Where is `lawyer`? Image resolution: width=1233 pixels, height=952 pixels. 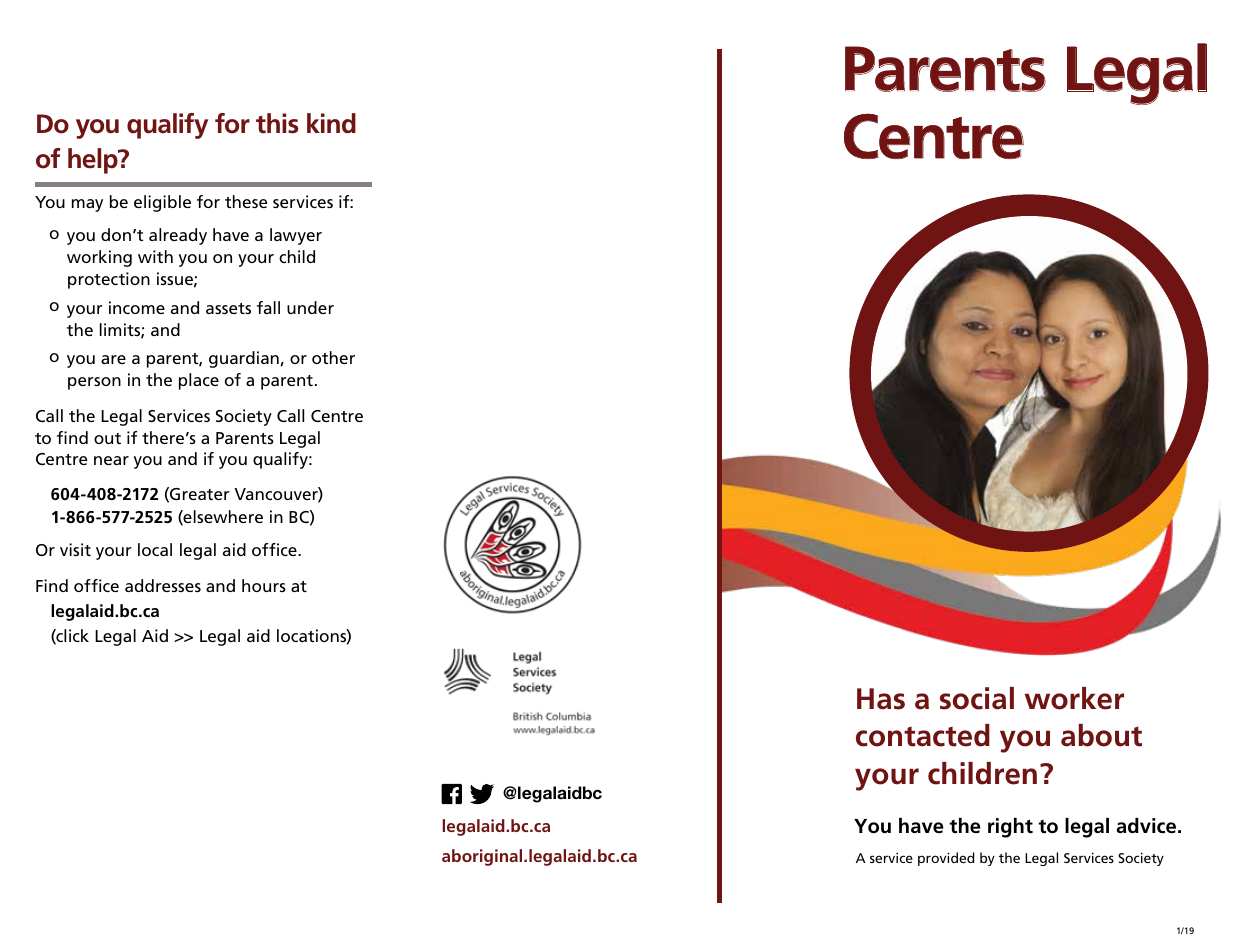 lawyer is located at coordinates (296, 236).
